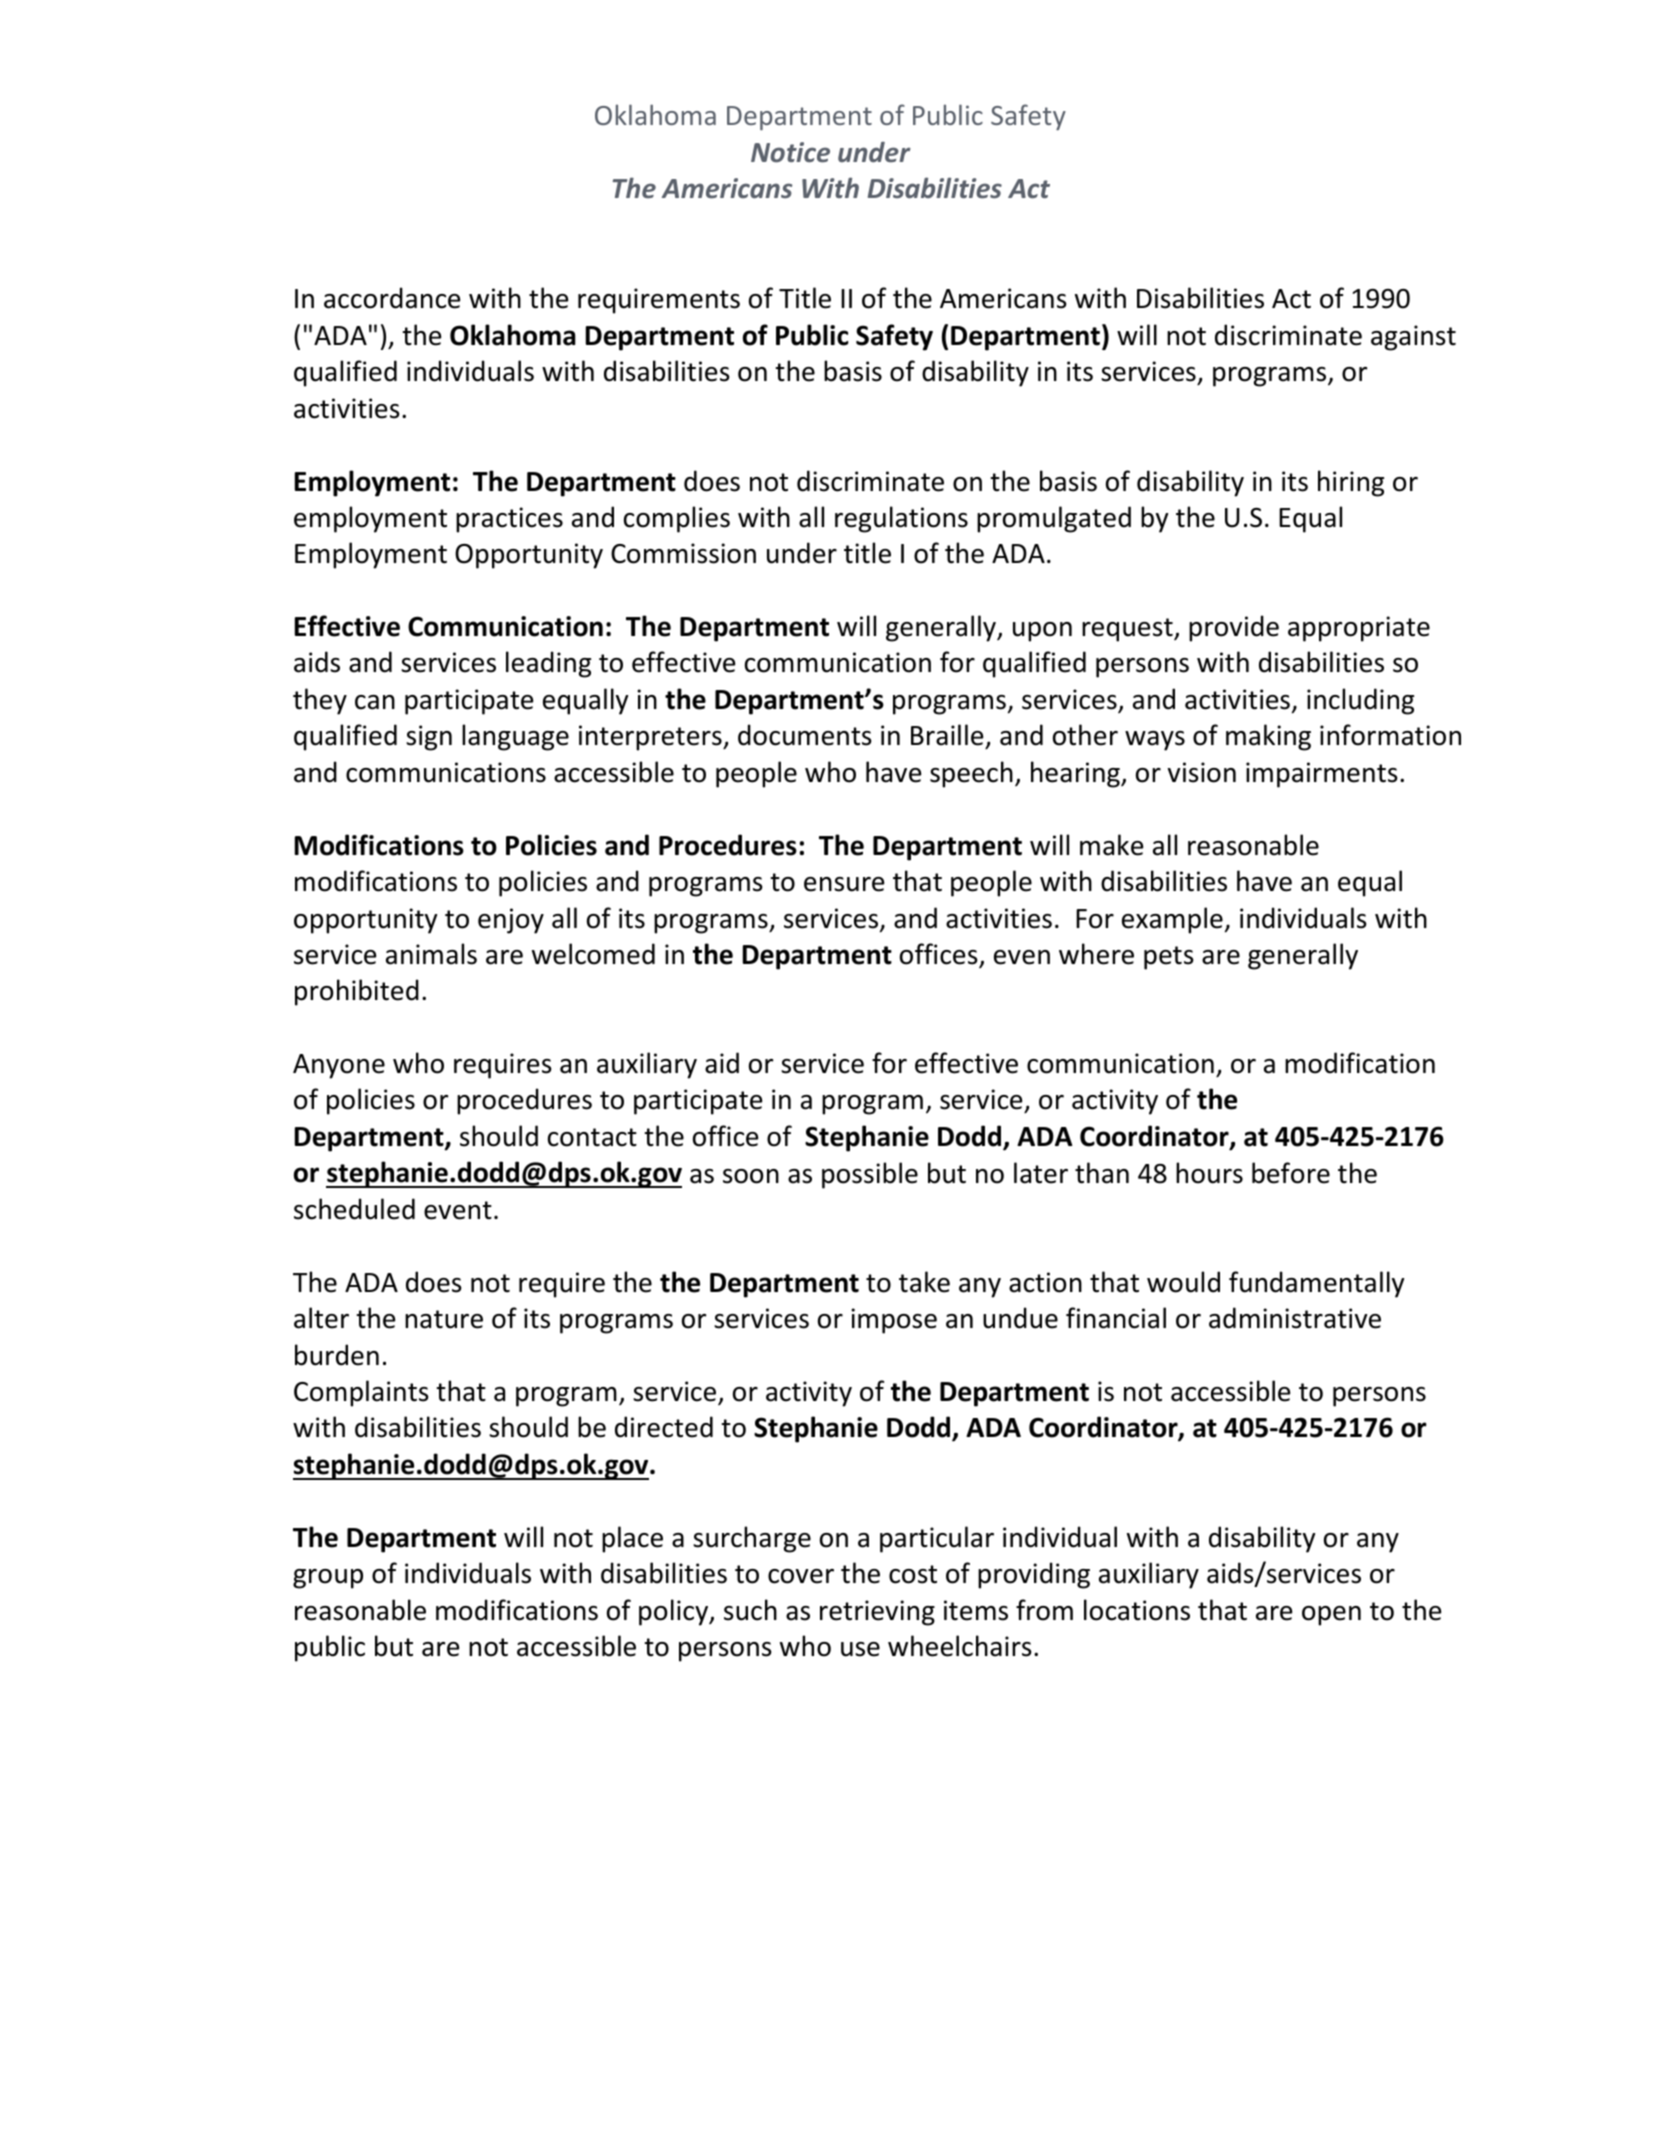 The image size is (1660, 2148). I want to click on before, so click(1291, 1173).
